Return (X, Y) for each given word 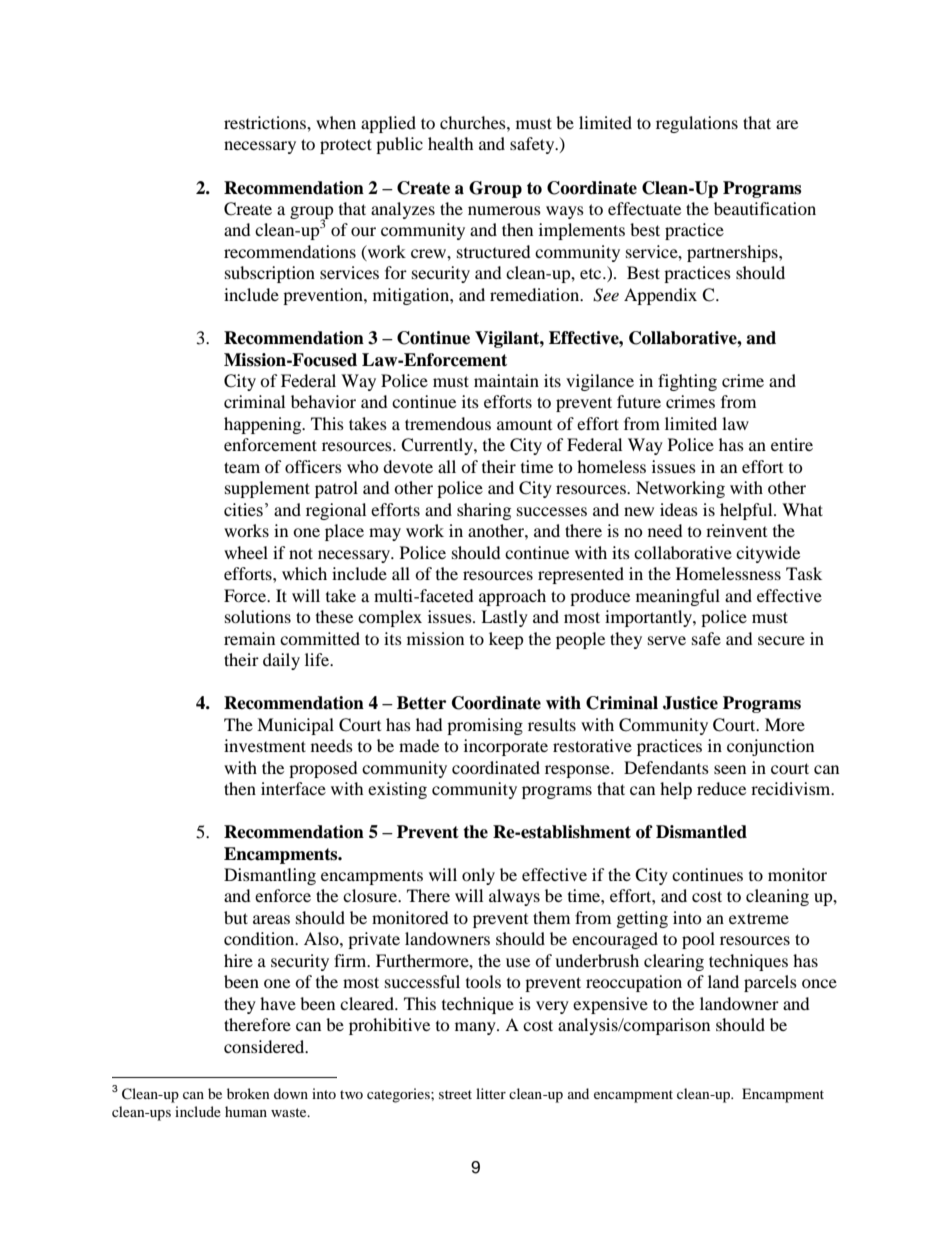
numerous (504, 210)
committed (320, 638)
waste (290, 1112)
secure (781, 640)
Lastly (504, 618)
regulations (697, 124)
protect (346, 146)
